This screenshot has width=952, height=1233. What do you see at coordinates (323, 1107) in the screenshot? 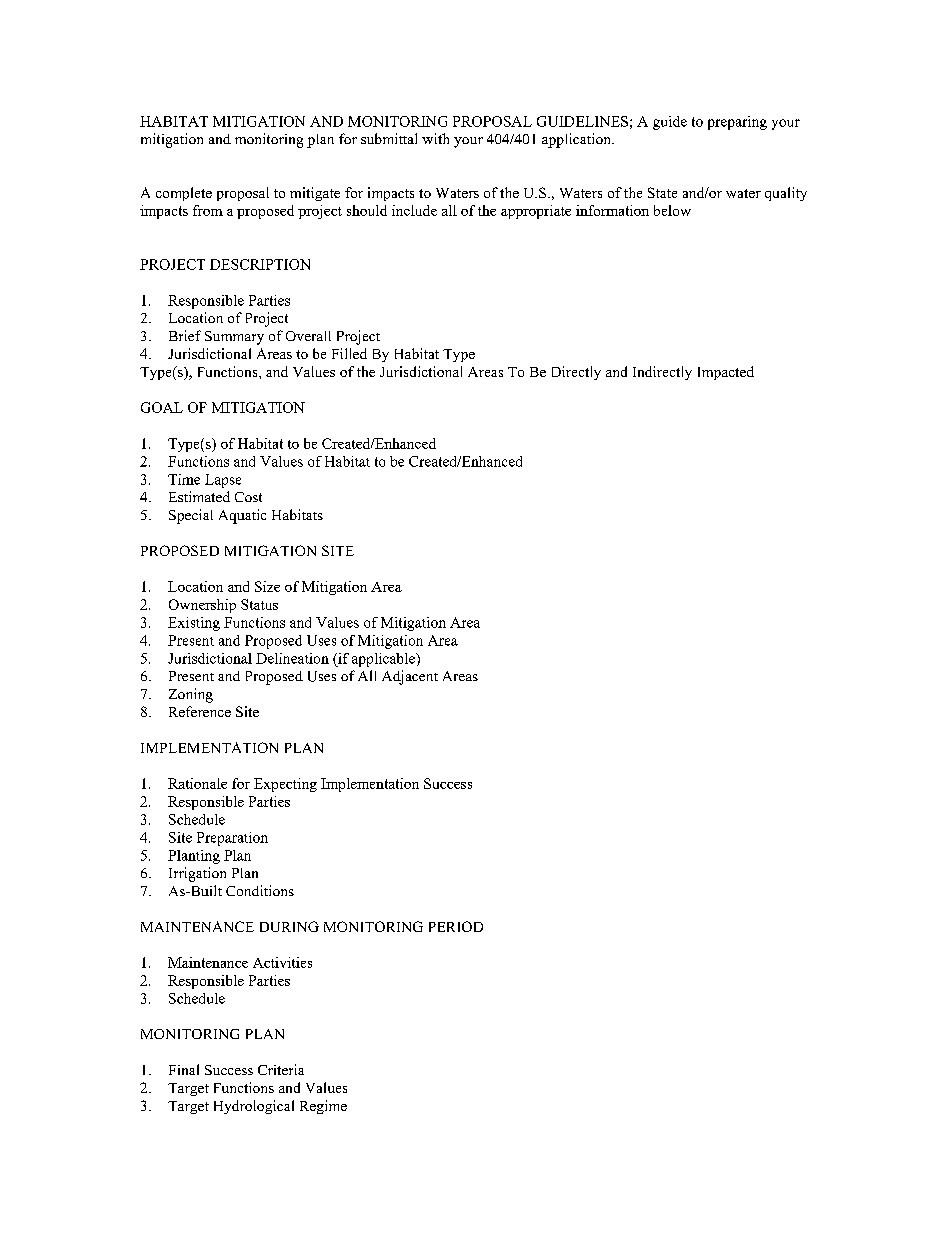
I see `Regime` at bounding box center [323, 1107].
